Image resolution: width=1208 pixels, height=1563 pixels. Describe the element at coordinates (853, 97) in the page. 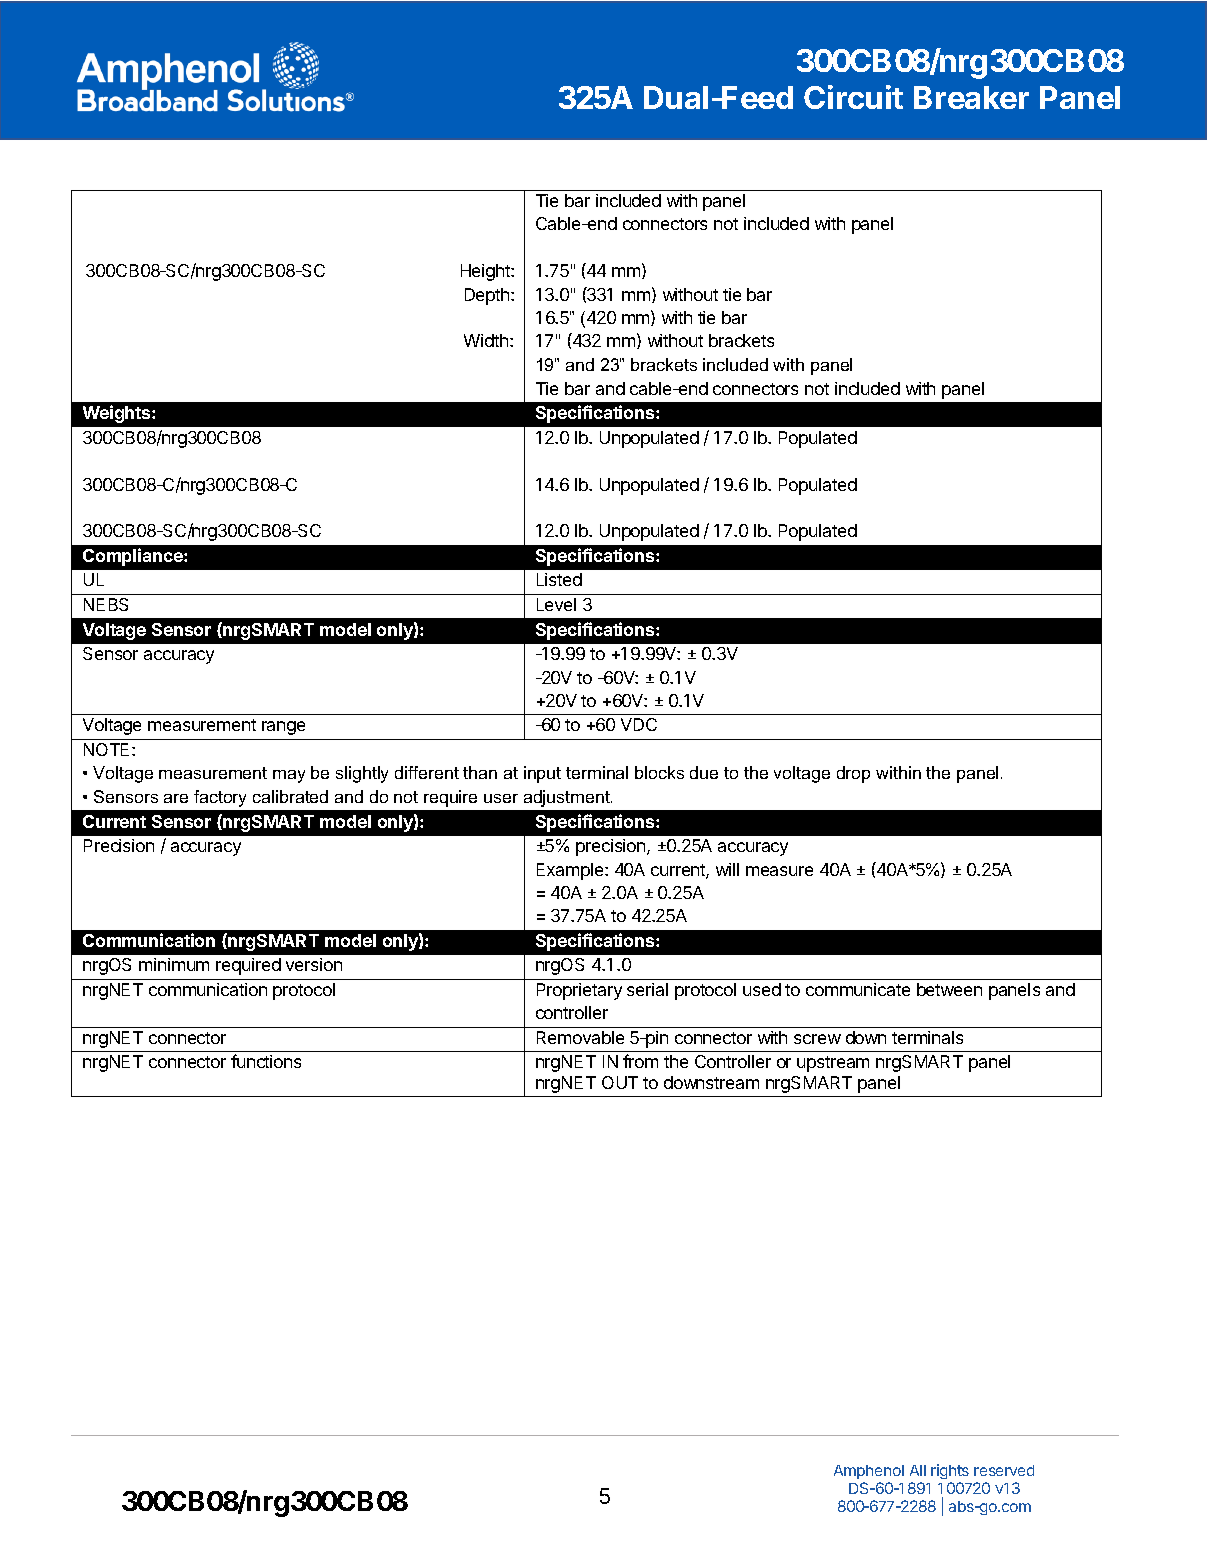

I see `Circuit` at that location.
